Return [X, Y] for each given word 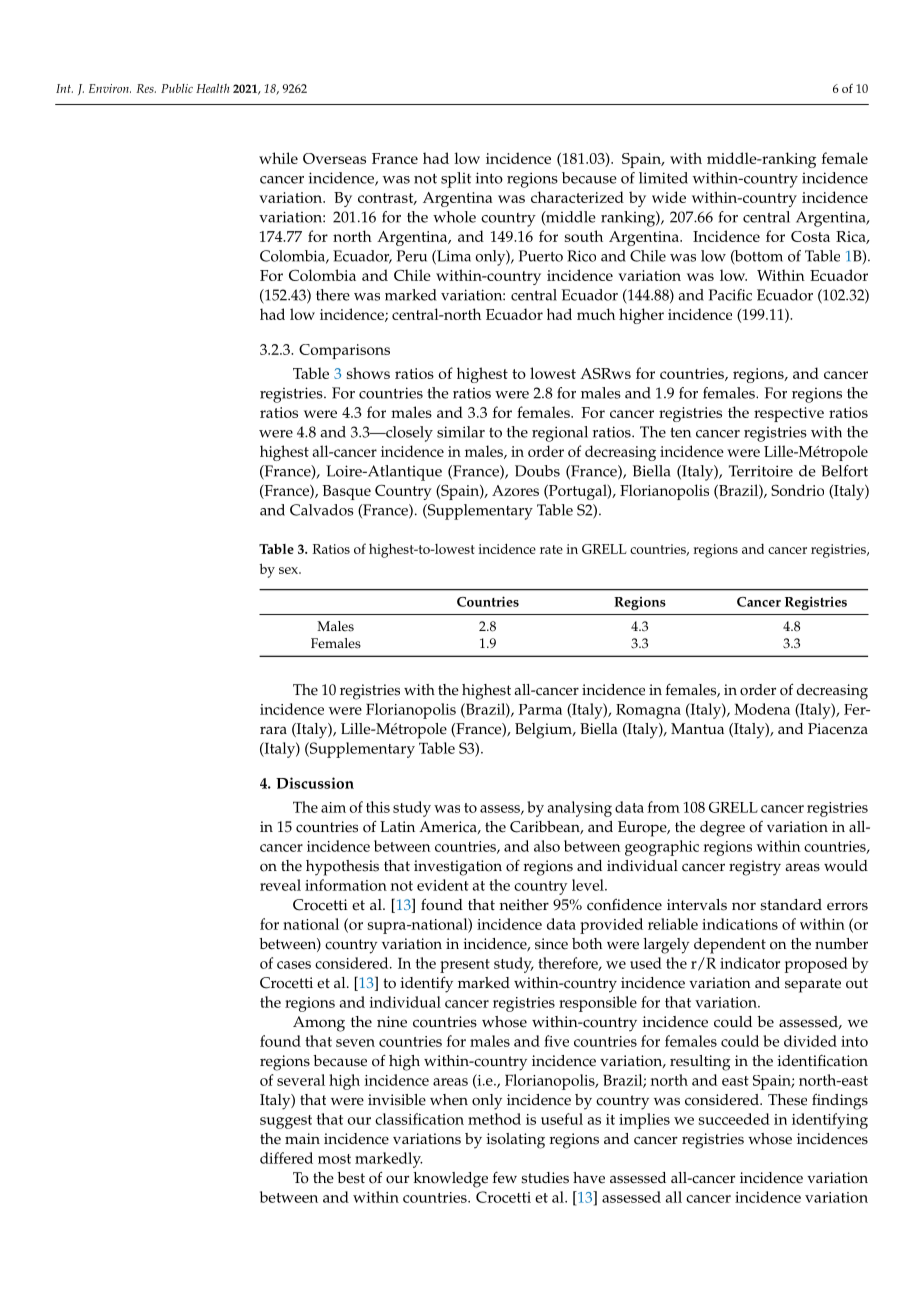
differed [286, 1158]
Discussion [315, 783]
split [456, 180]
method [494, 1119]
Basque [347, 492]
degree [722, 829]
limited [663, 178]
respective [789, 414]
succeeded [734, 1119]
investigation [458, 868]
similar [461, 432]
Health [212, 88]
